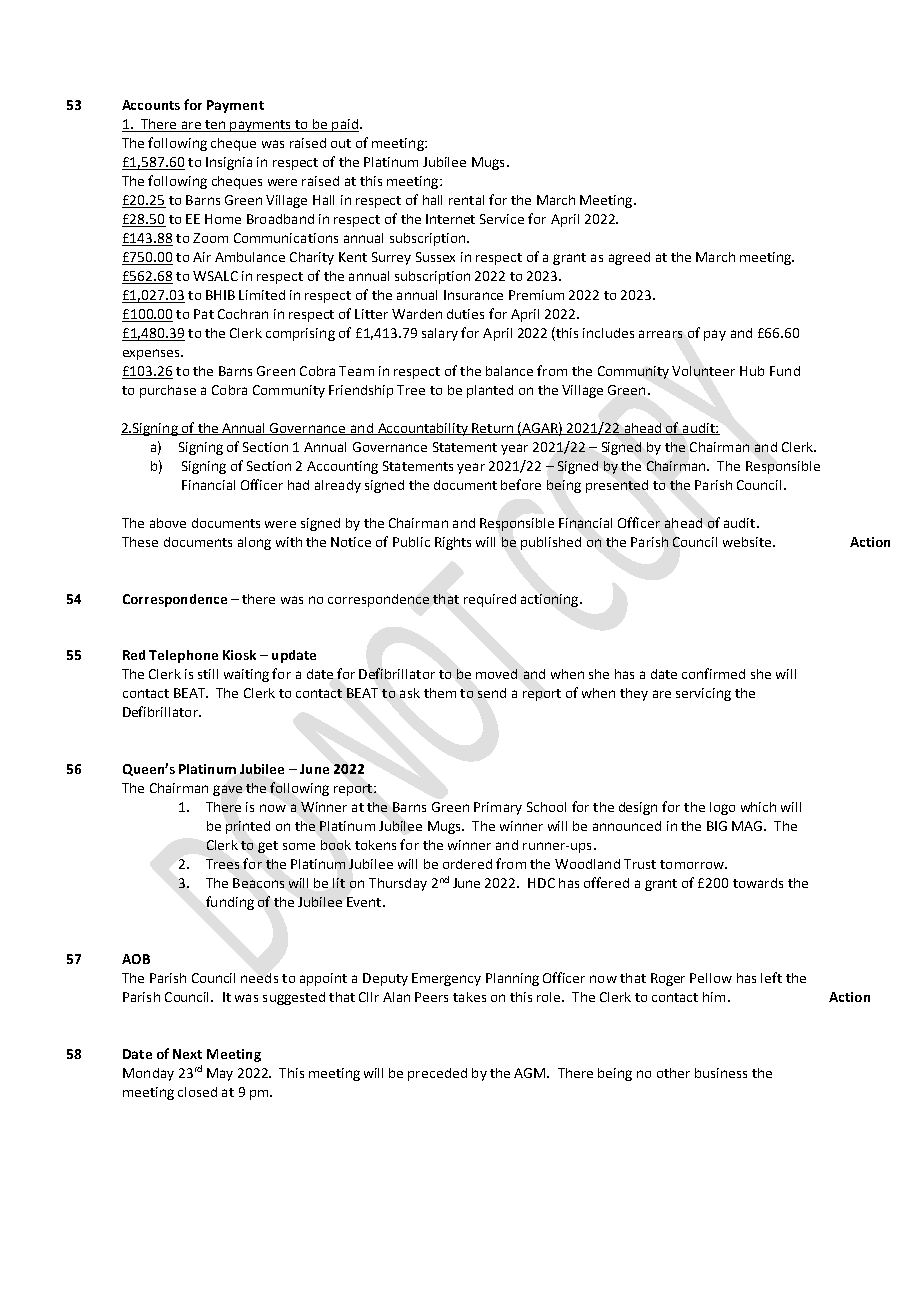  I want to click on rental, so click(466, 200).
